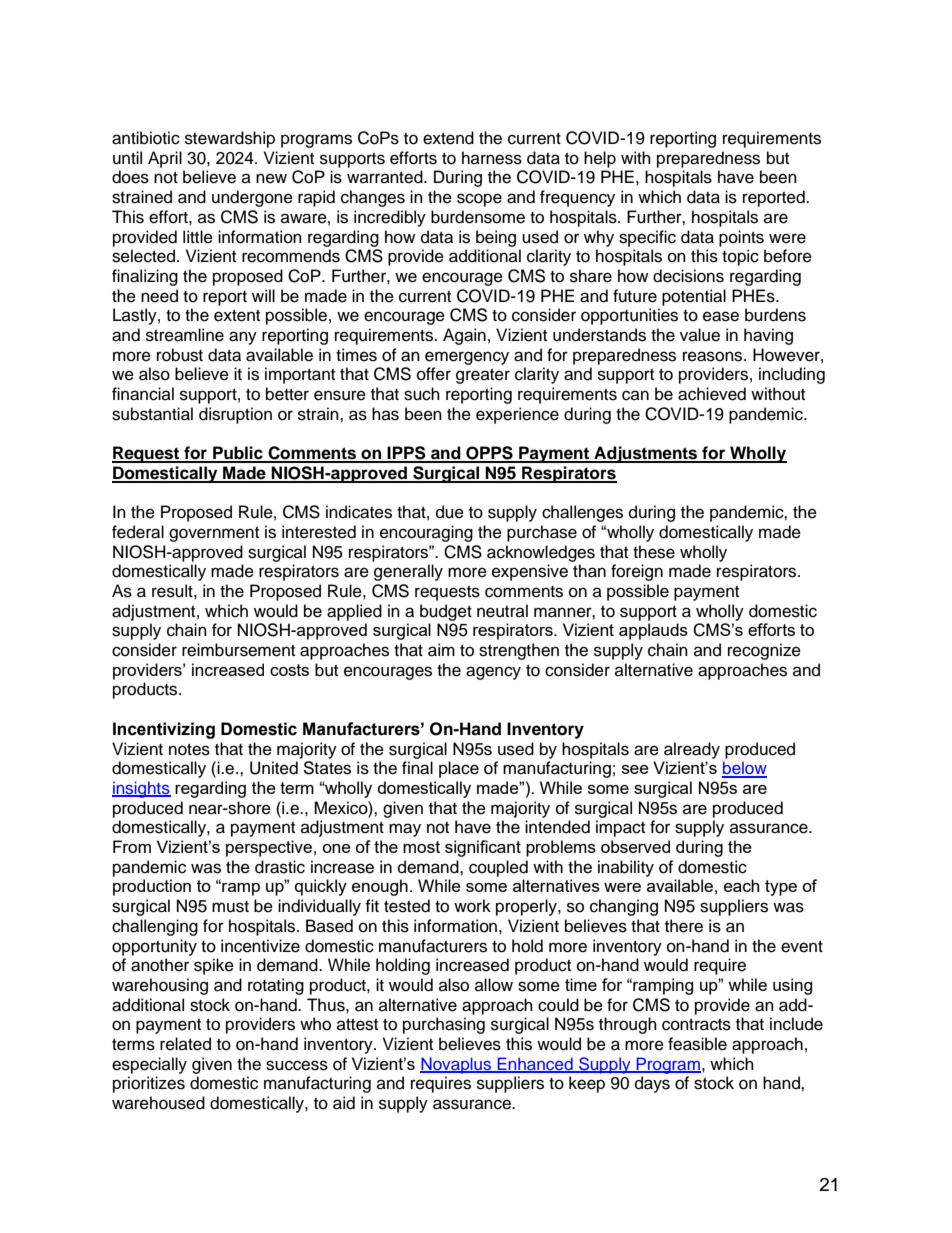 This document has width=952, height=1233. I want to click on robust, so click(180, 355).
